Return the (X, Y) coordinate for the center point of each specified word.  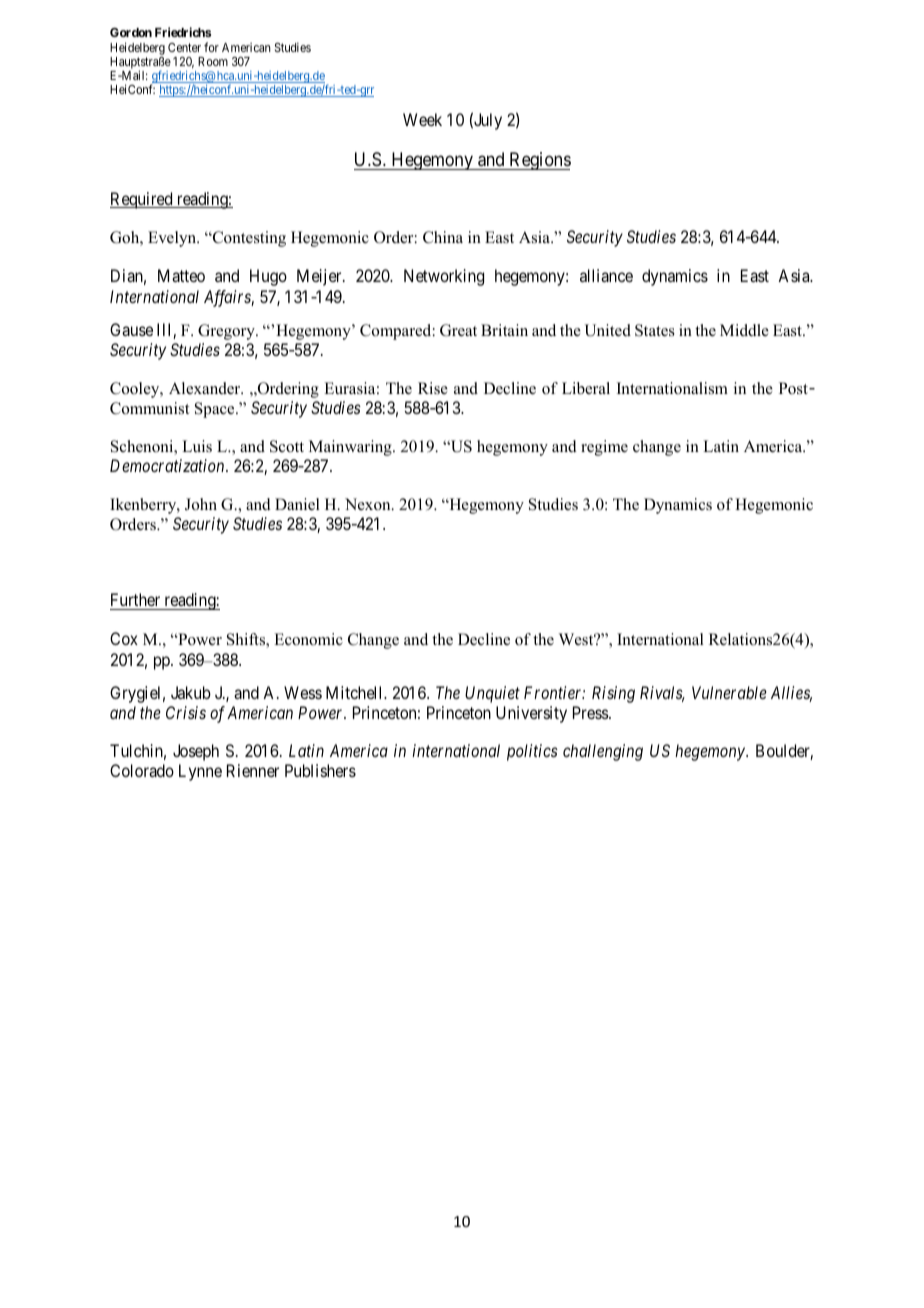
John (201, 504)
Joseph (196, 752)
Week (422, 119)
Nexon (369, 504)
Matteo (181, 275)
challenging (603, 752)
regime (604, 448)
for (211, 47)
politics (532, 752)
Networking (444, 277)
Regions (539, 161)
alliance (606, 275)
